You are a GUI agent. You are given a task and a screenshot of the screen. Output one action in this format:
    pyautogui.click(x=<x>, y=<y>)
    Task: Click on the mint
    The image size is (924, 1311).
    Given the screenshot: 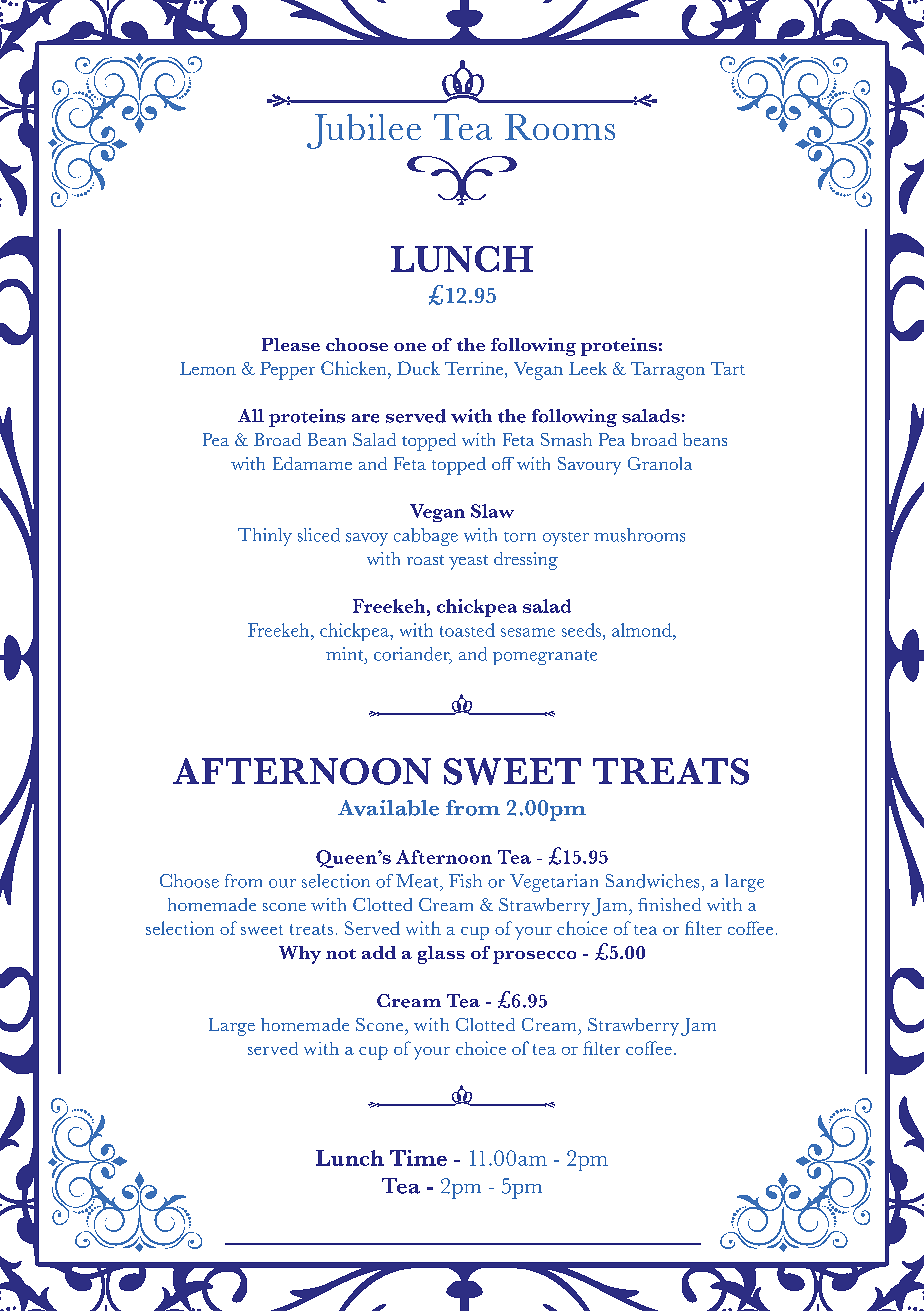 What is the action you would take?
    pyautogui.click(x=346, y=654)
